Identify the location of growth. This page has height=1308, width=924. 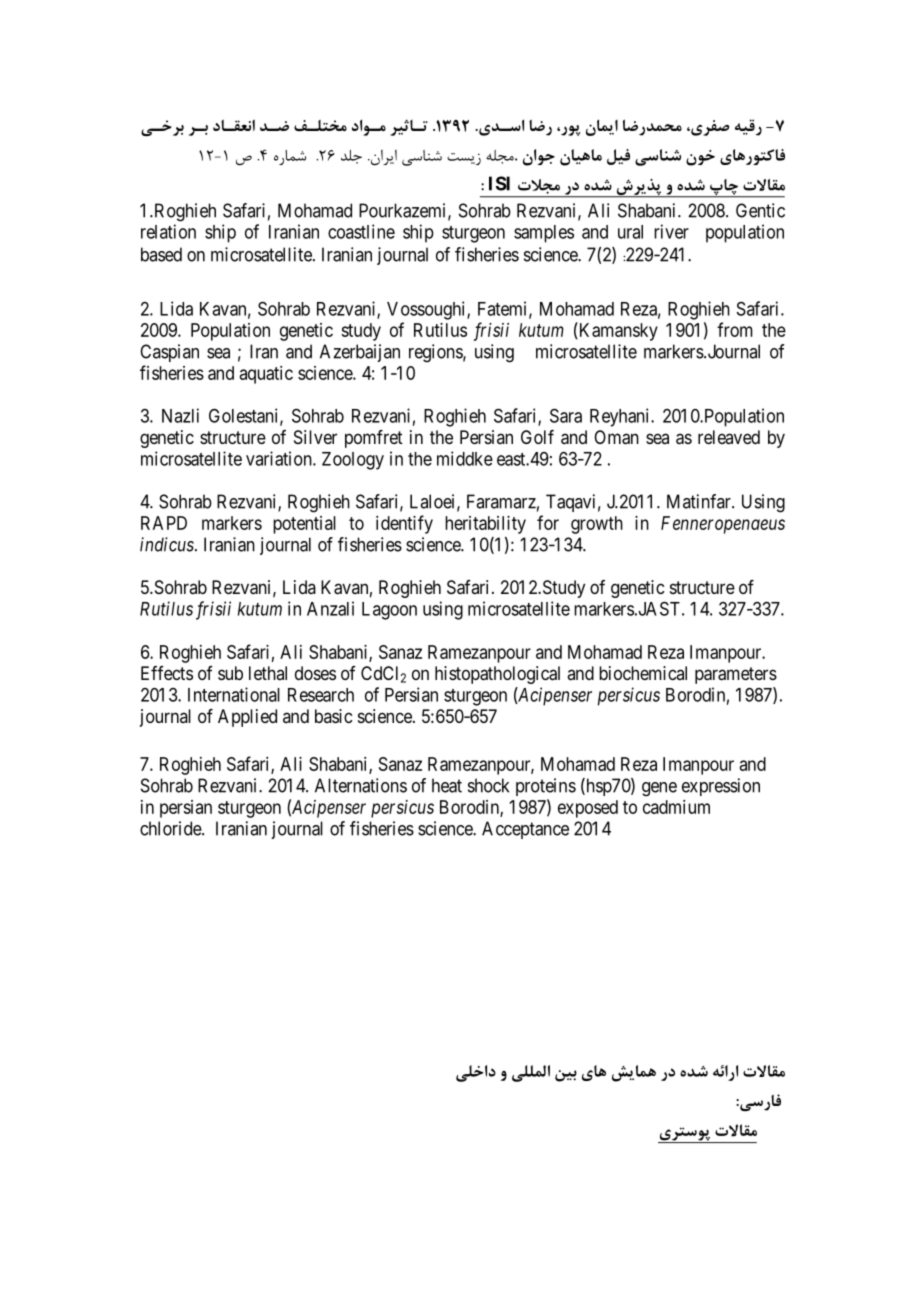
(597, 525).
